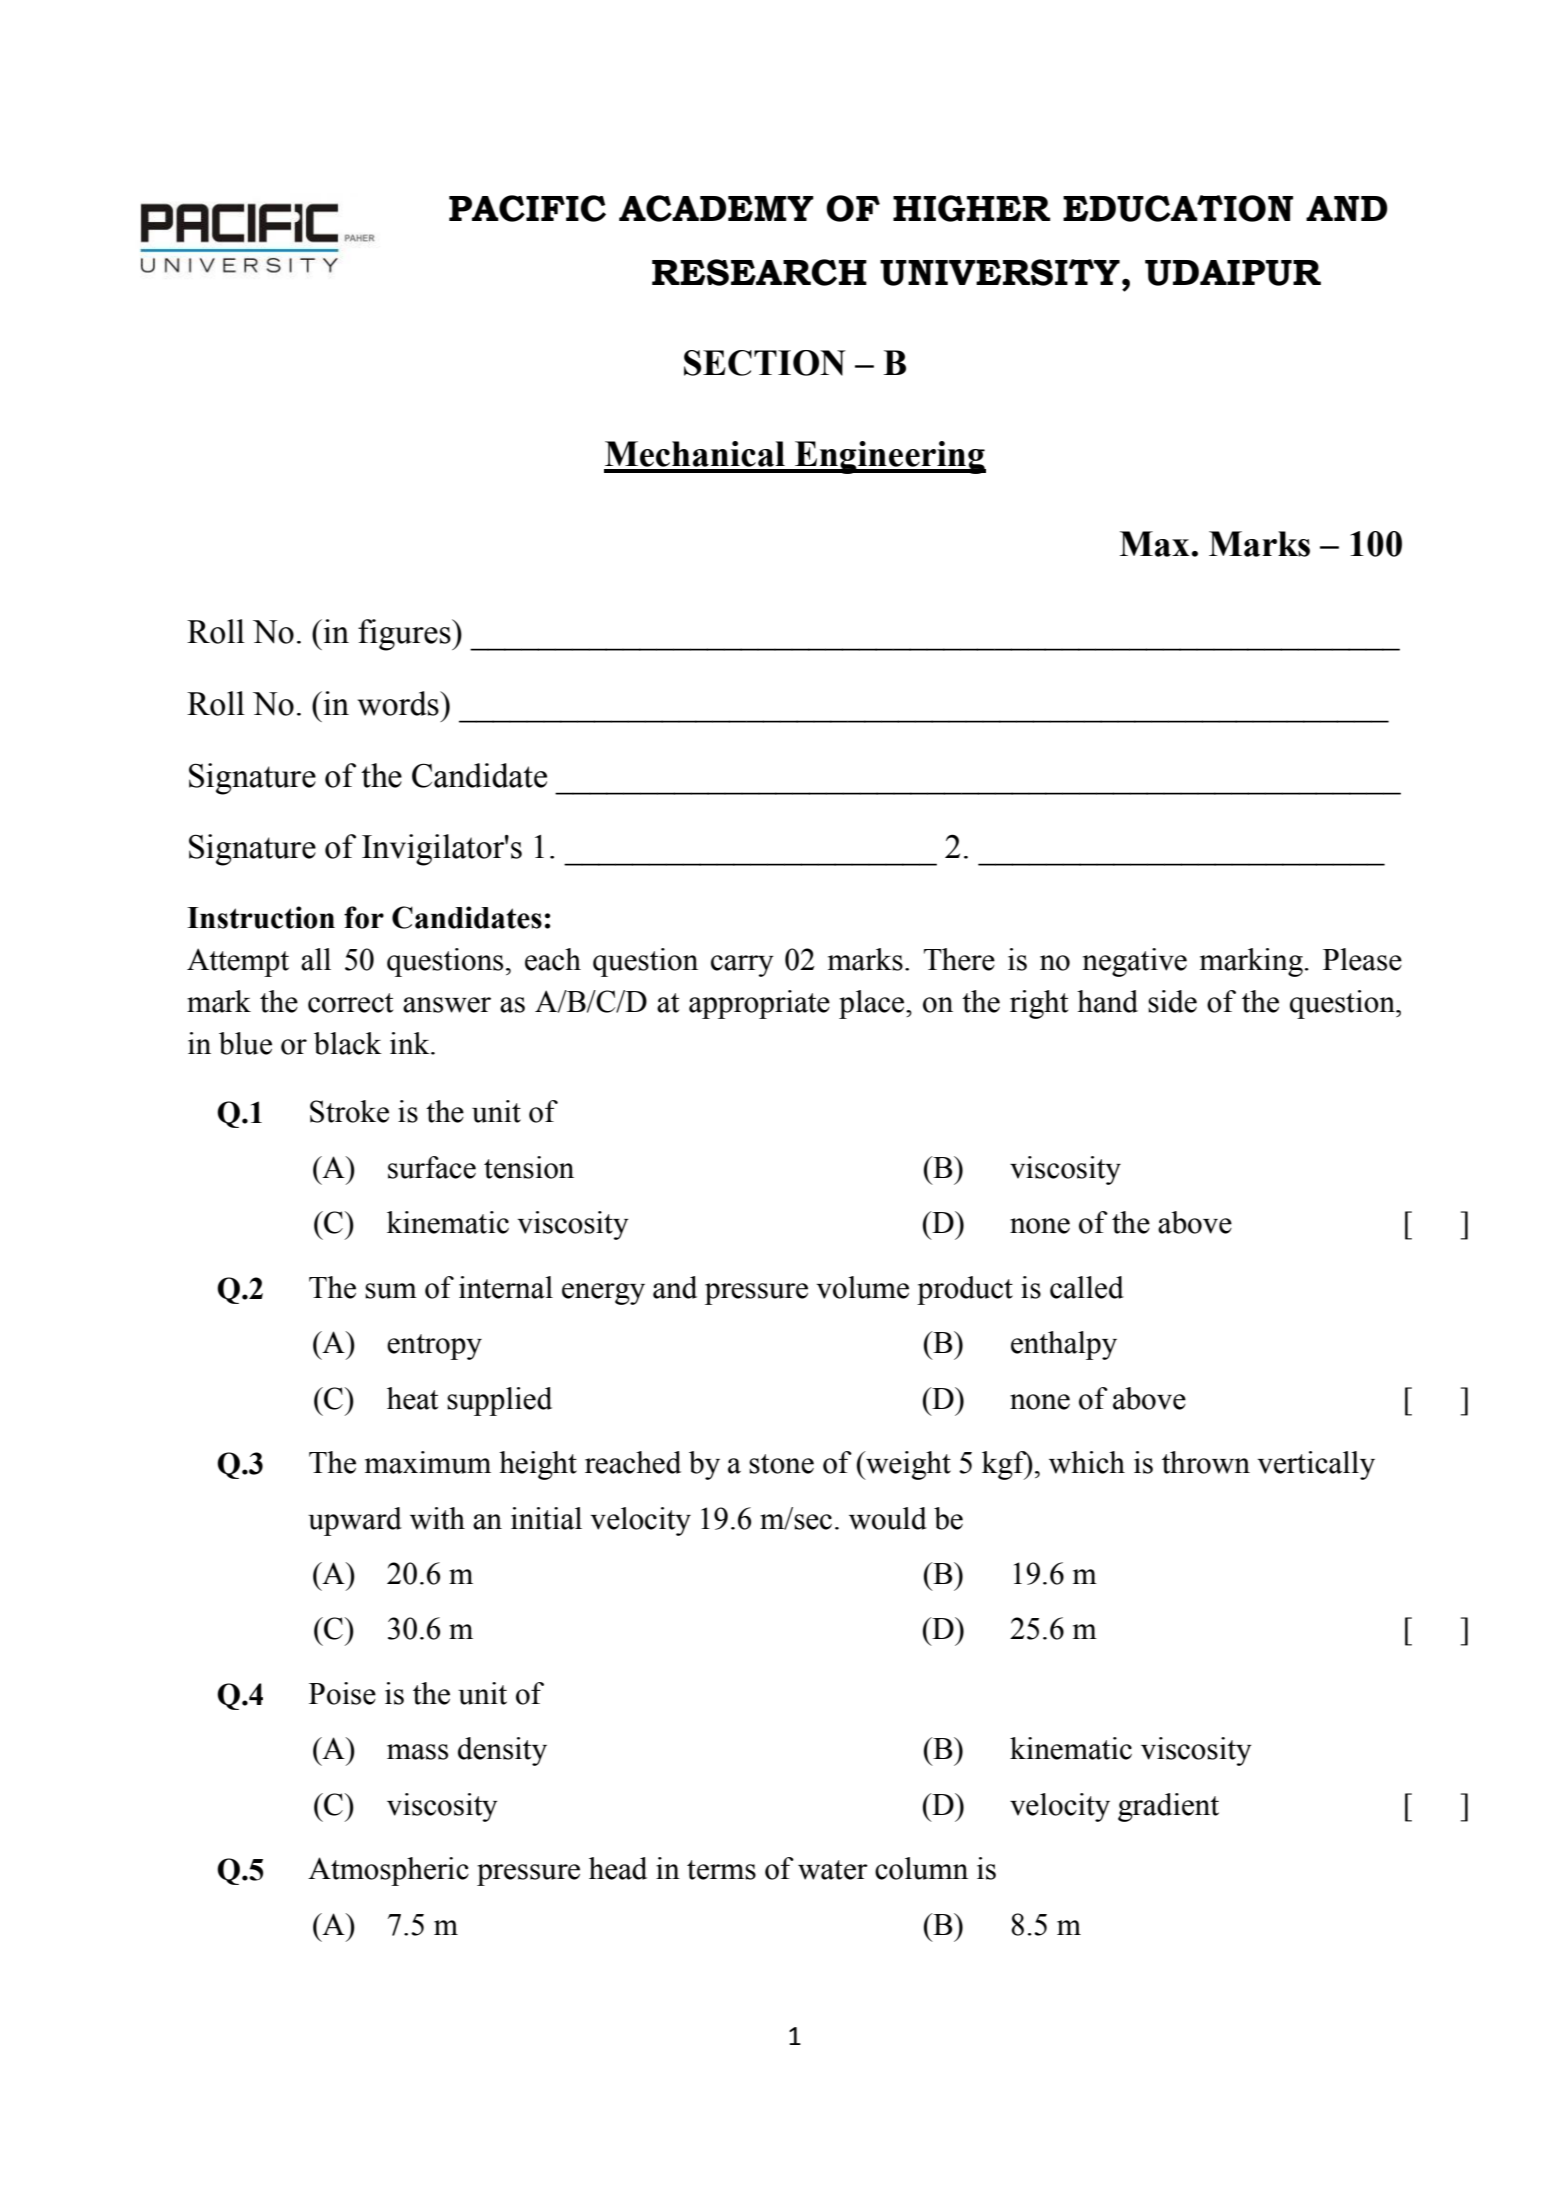 The height and width of the document is (2187, 1547). Describe the element at coordinates (412, 1398) in the document. I see `heat` at that location.
